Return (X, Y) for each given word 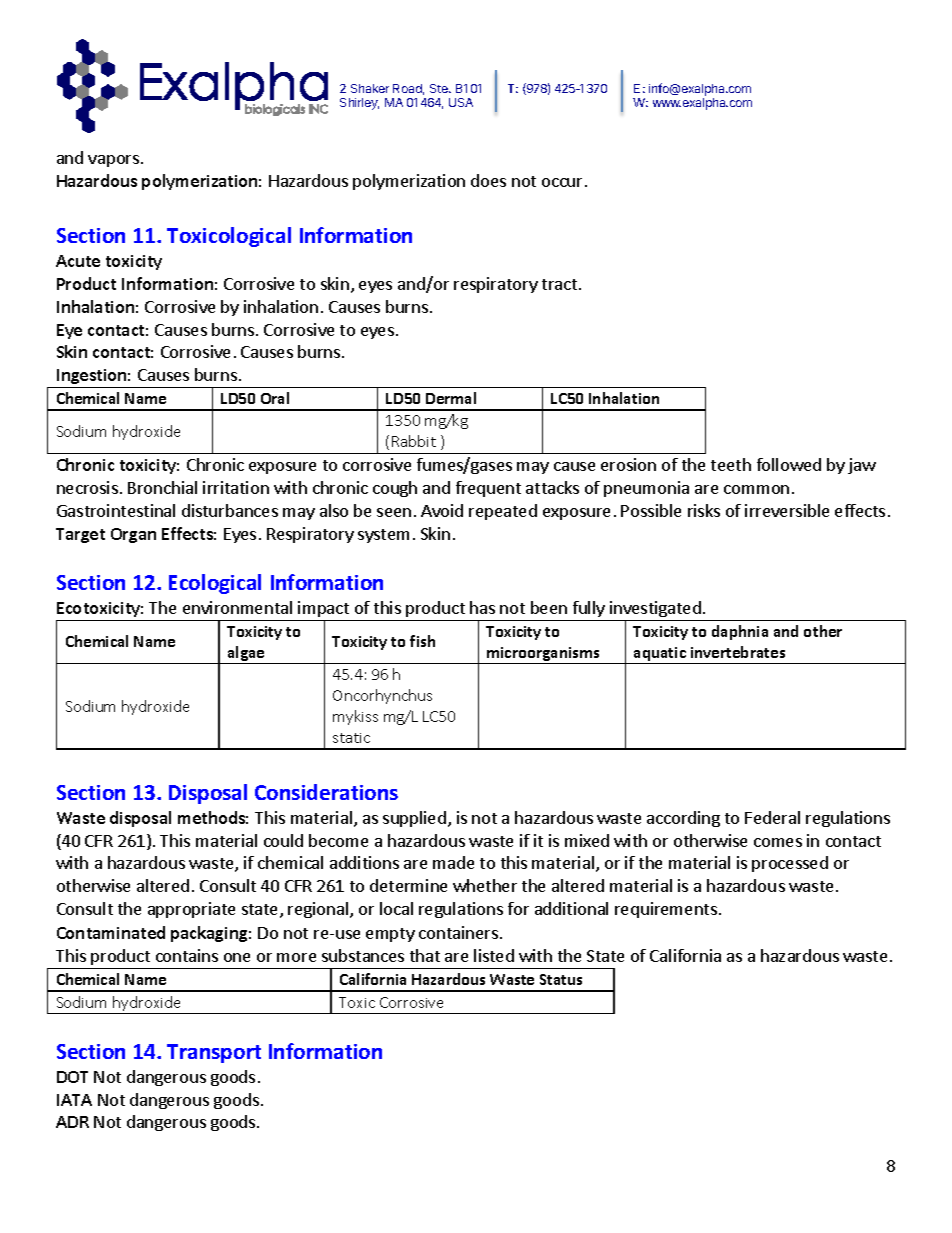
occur (564, 182)
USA (461, 102)
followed (789, 464)
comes (778, 842)
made (453, 862)
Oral (275, 398)
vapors (113, 161)
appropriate (191, 910)
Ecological (215, 584)
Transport (214, 1053)
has (482, 607)
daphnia (740, 632)
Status (561, 979)
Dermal (451, 398)
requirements (666, 910)
